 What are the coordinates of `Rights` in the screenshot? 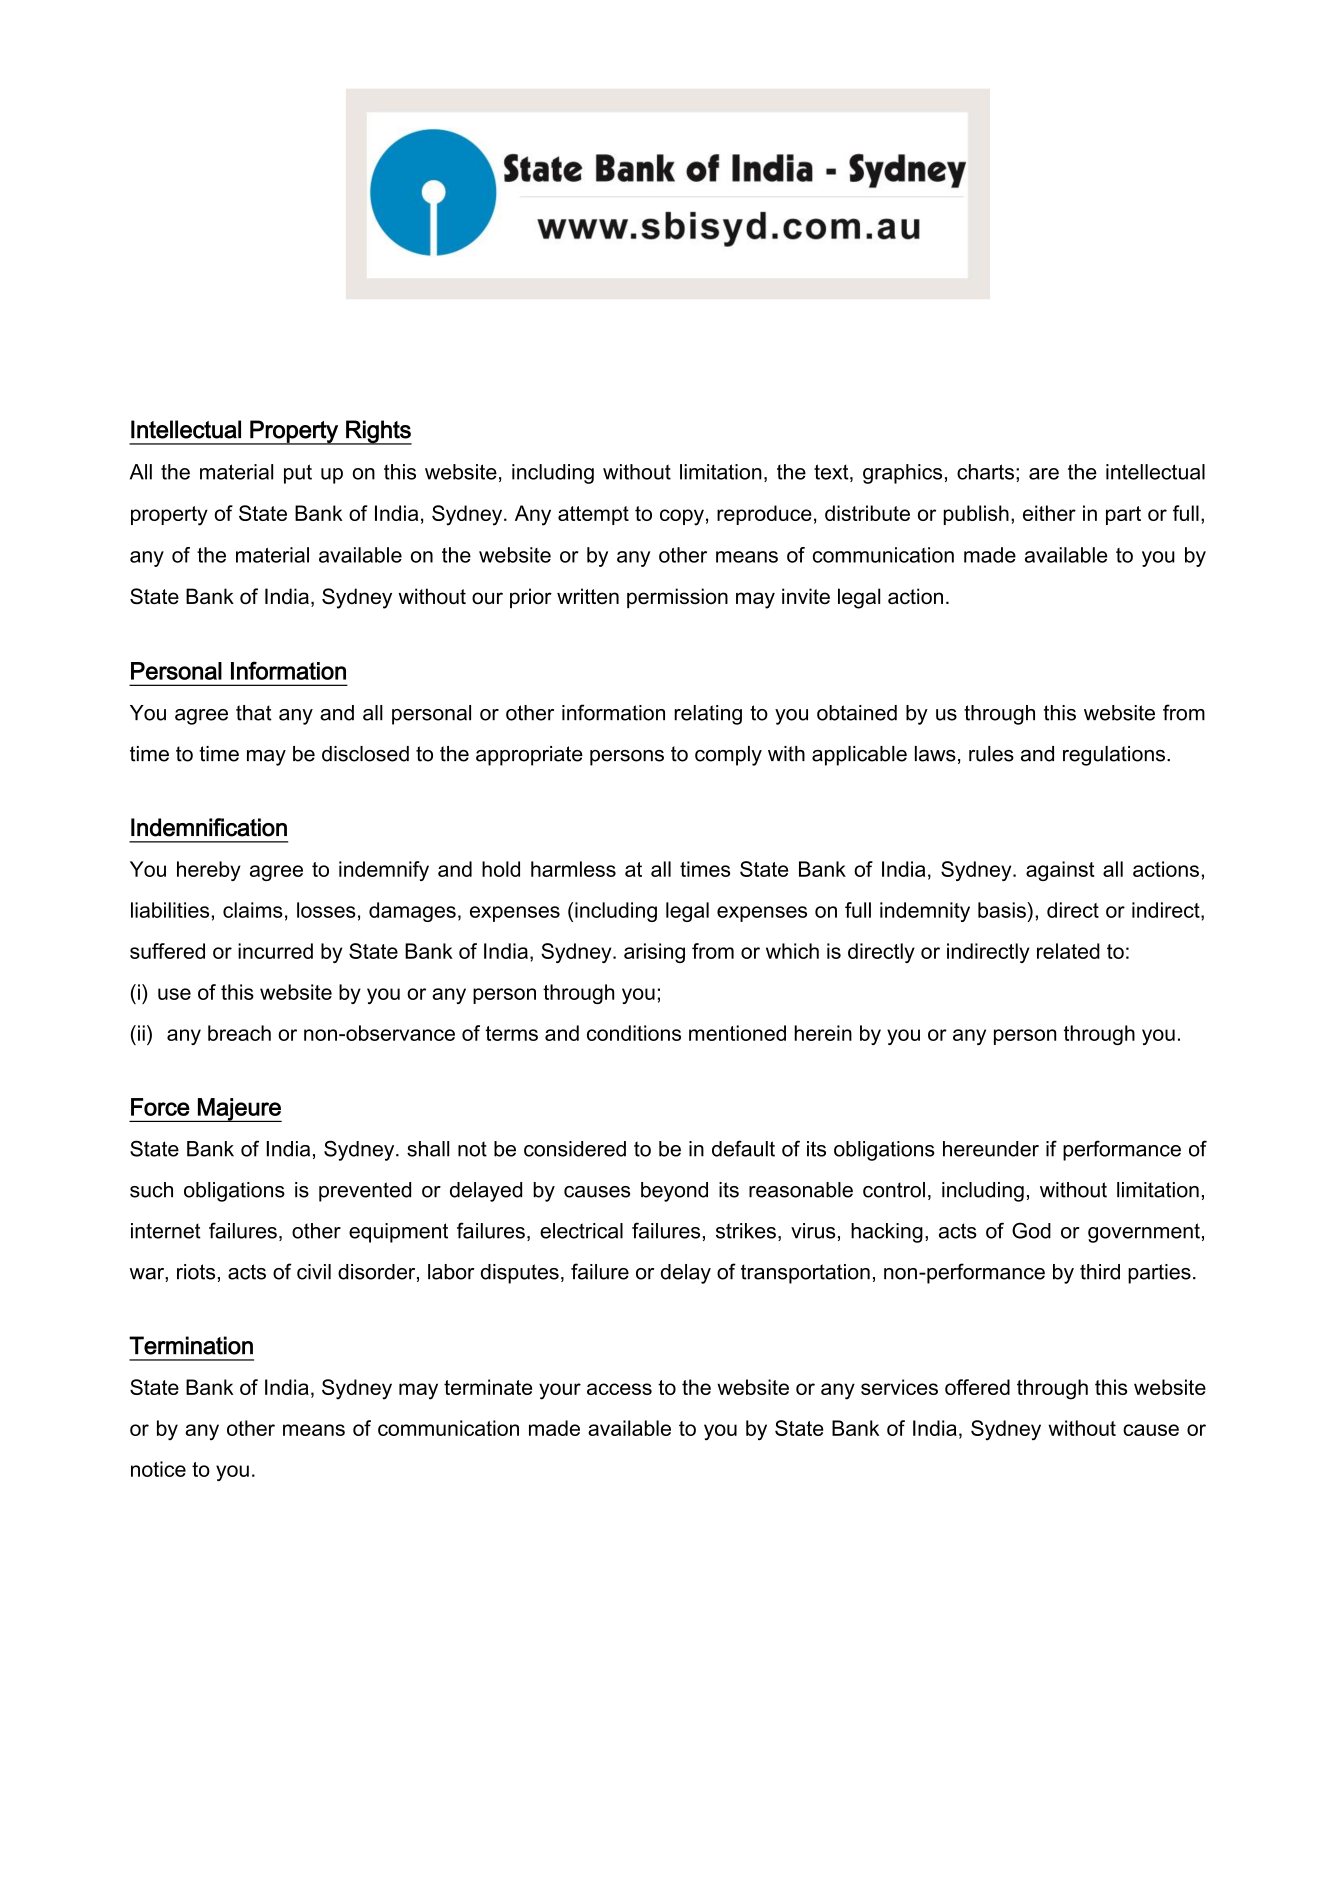 It's located at (378, 432).
